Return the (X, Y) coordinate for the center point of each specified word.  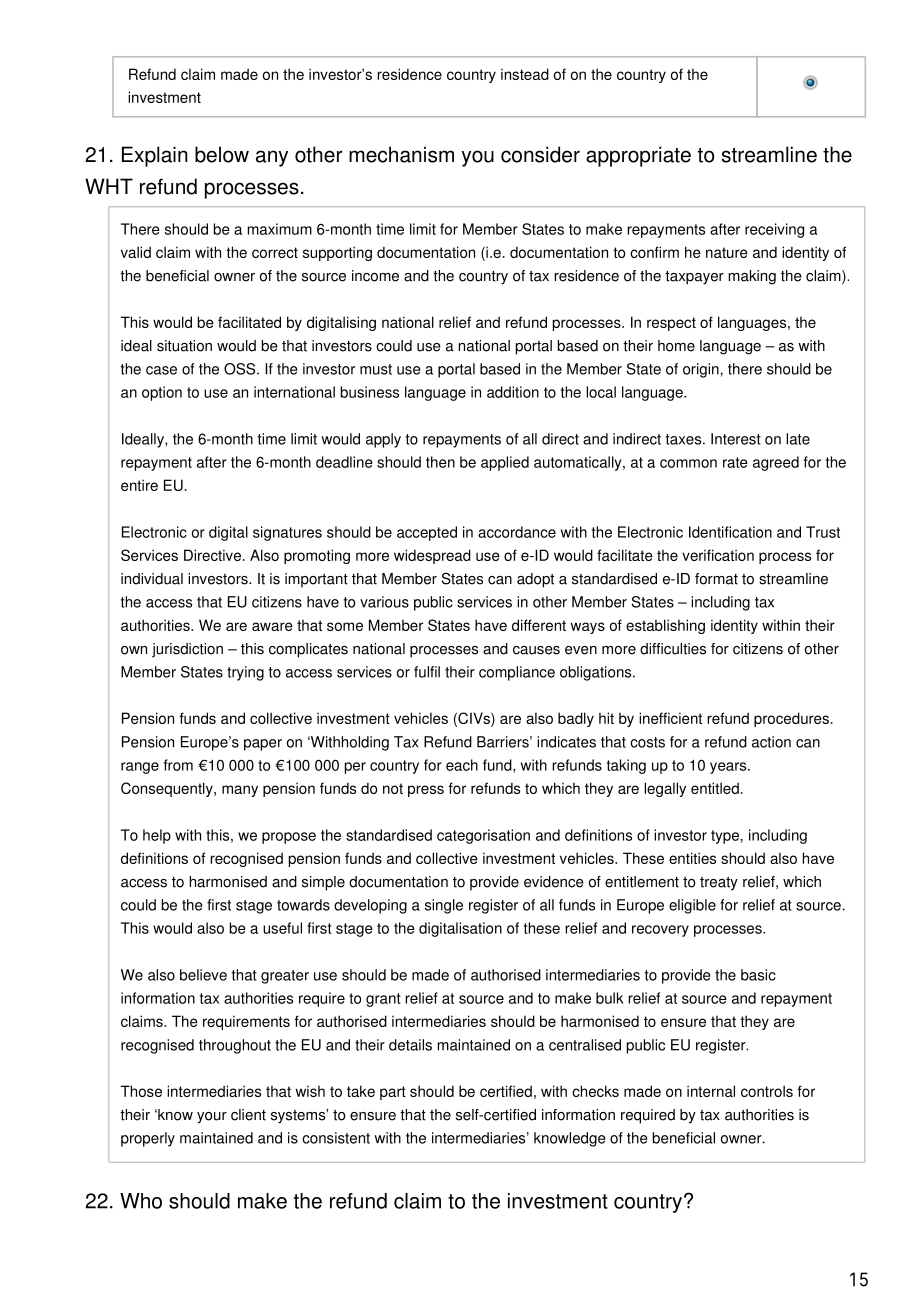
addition (513, 392)
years (729, 768)
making (752, 277)
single (444, 906)
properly (148, 1139)
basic (758, 975)
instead (525, 74)
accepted (427, 533)
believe (203, 975)
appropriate (638, 156)
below (222, 154)
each (462, 765)
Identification (730, 532)
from (178, 765)
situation (184, 346)
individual (152, 579)
